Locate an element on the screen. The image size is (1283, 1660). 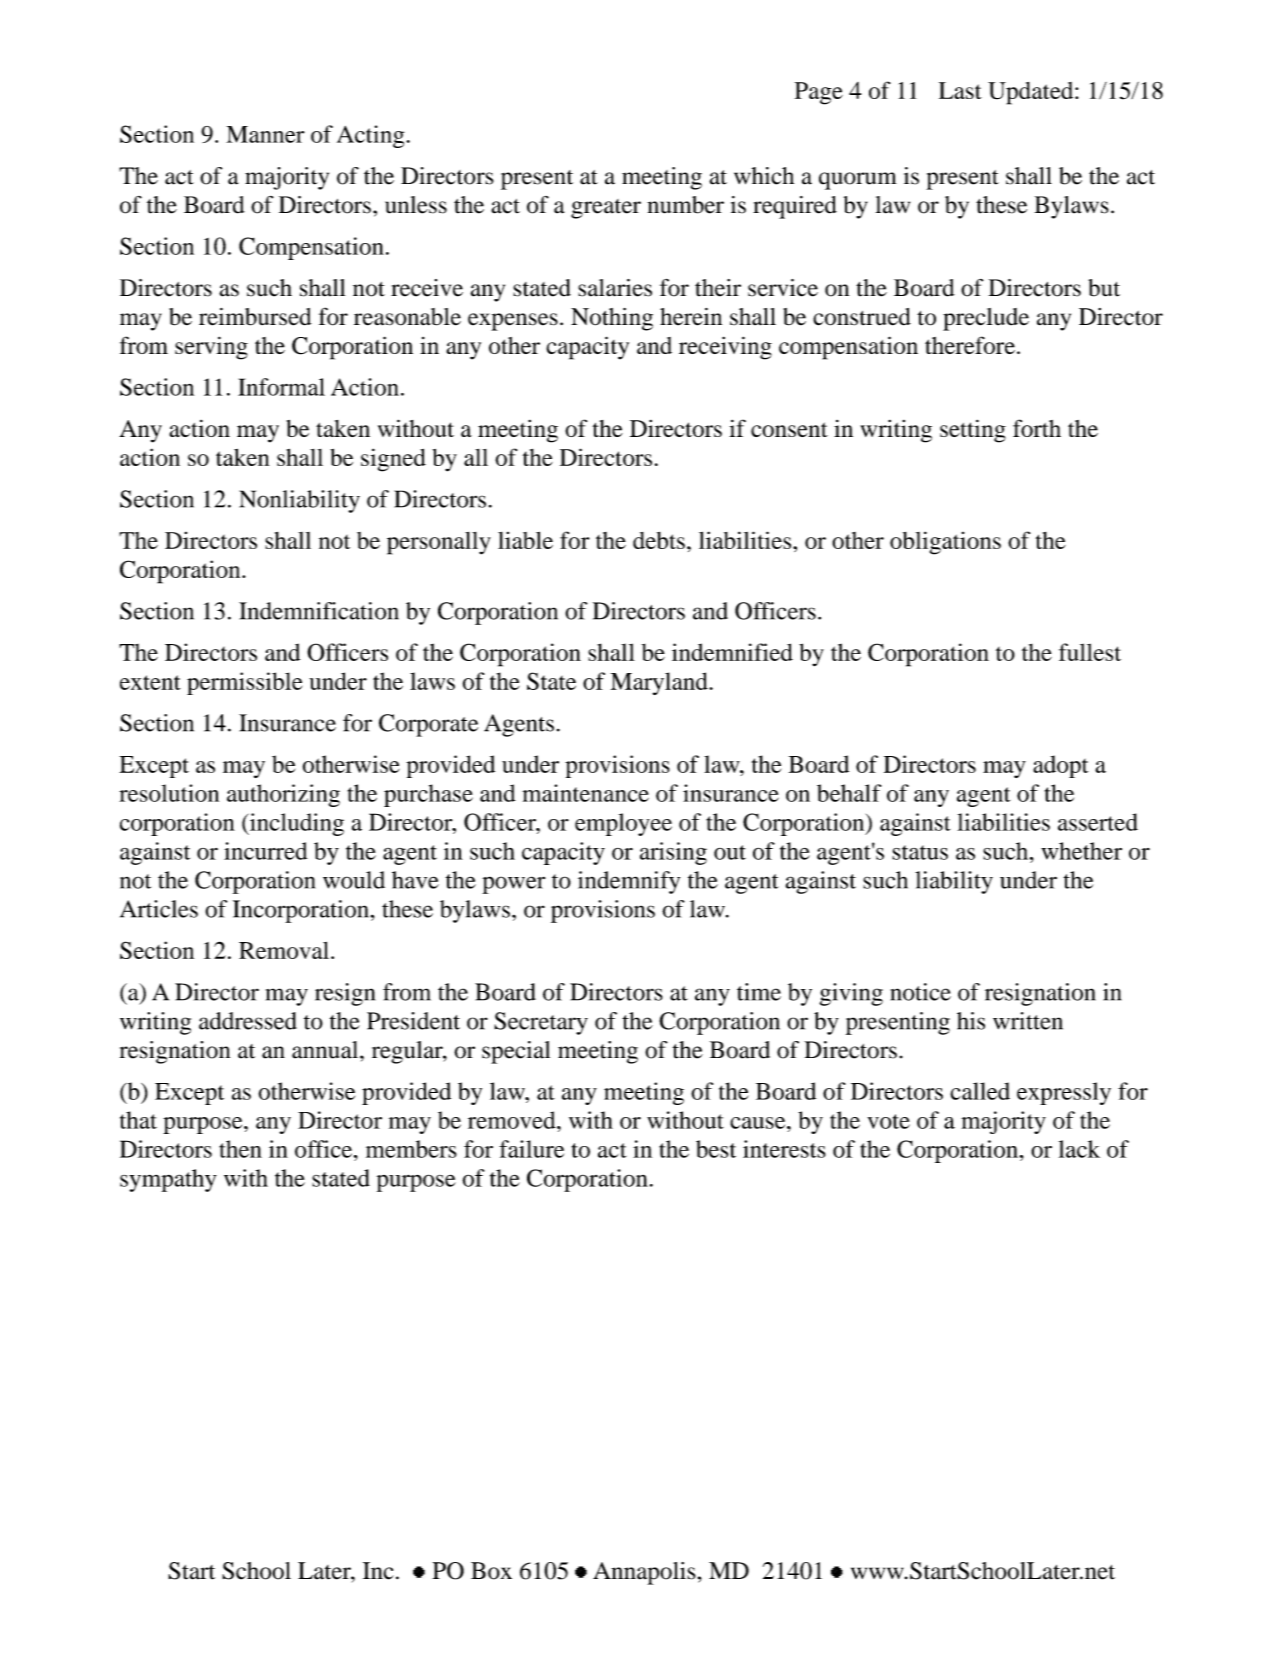
called is located at coordinates (980, 1091).
